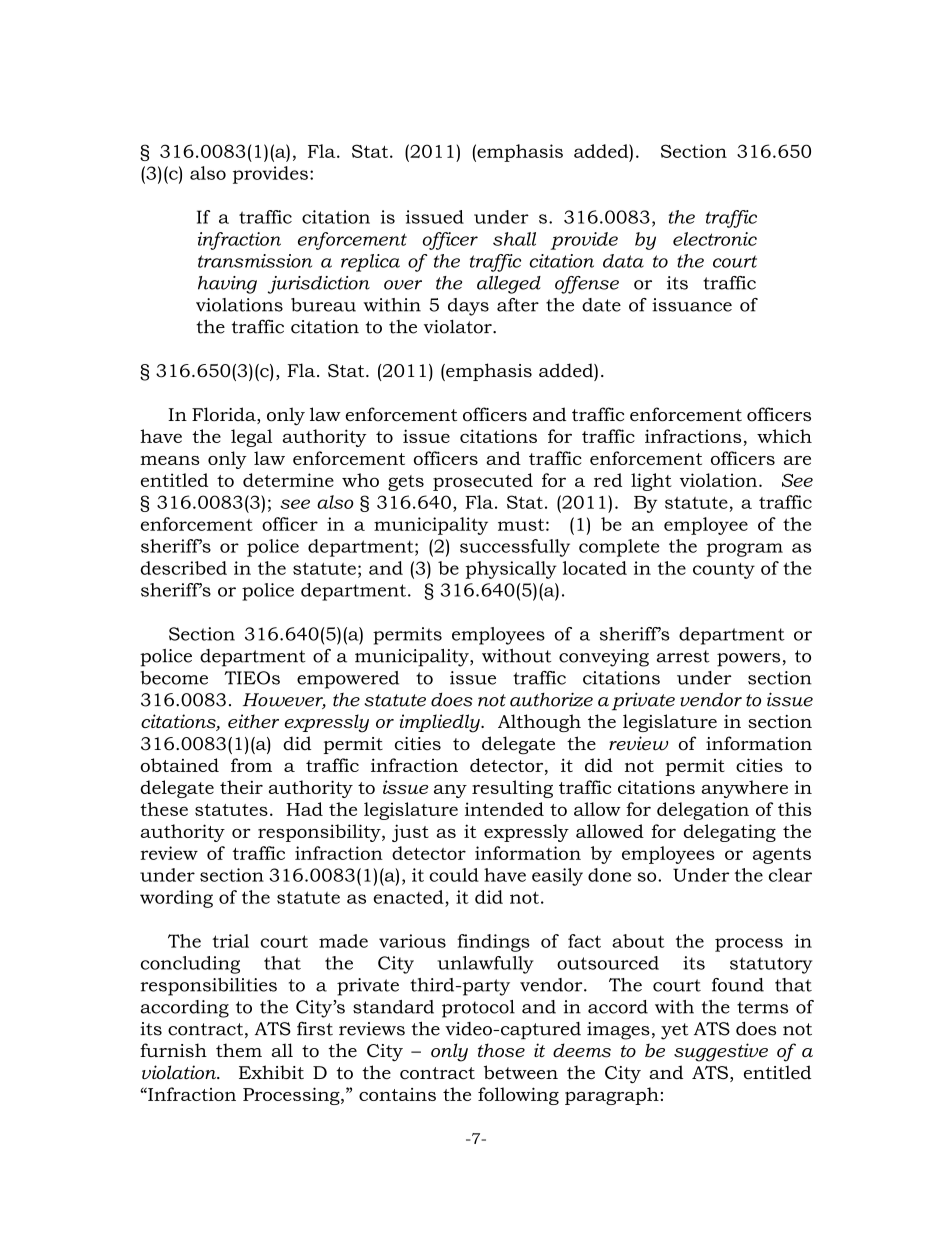 Image resolution: width=952 pixels, height=1233 pixels. Describe the element at coordinates (509, 285) in the page. I see `alleged` at that location.
